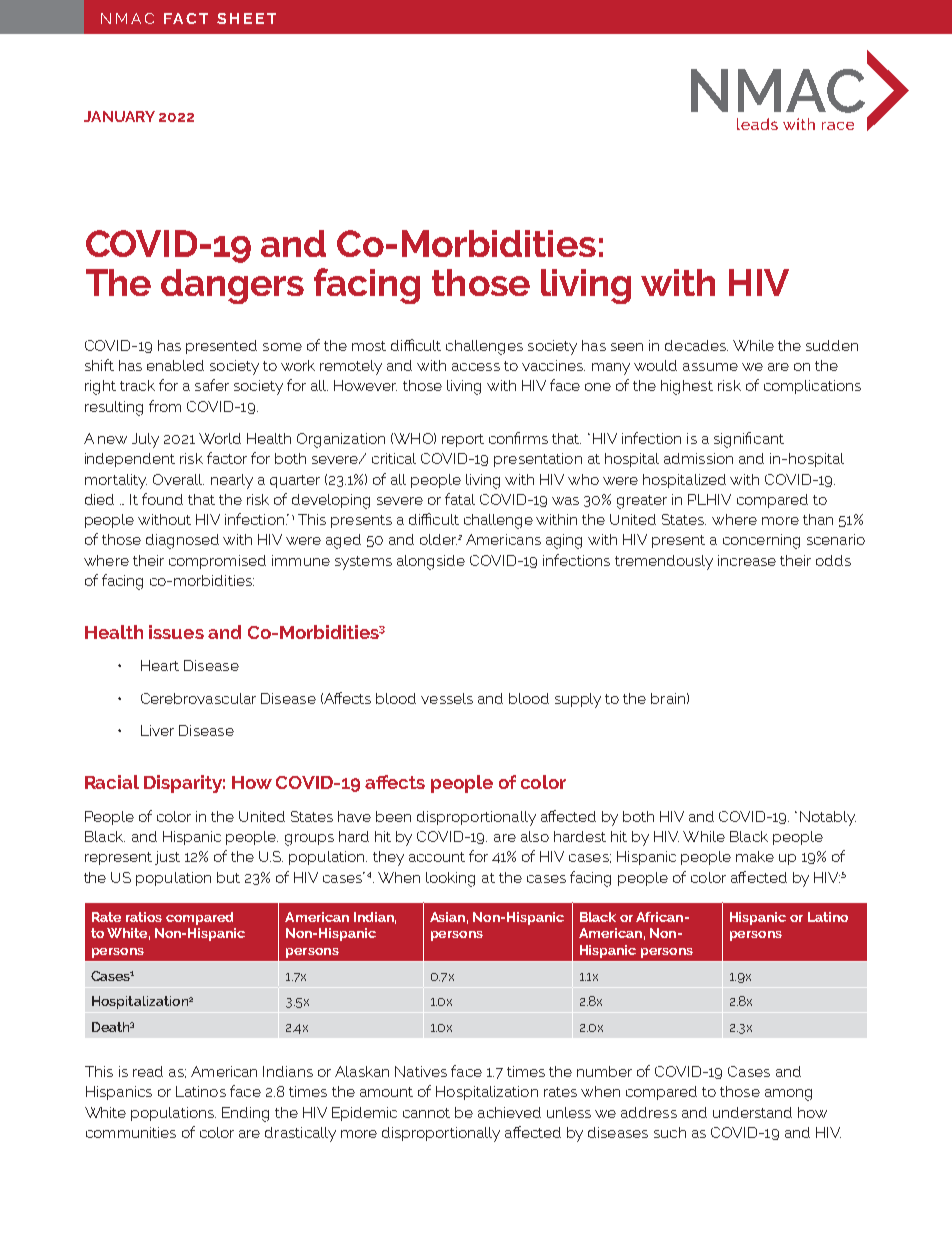  Describe the element at coordinates (696, 345) in the page. I see `decades` at that location.
